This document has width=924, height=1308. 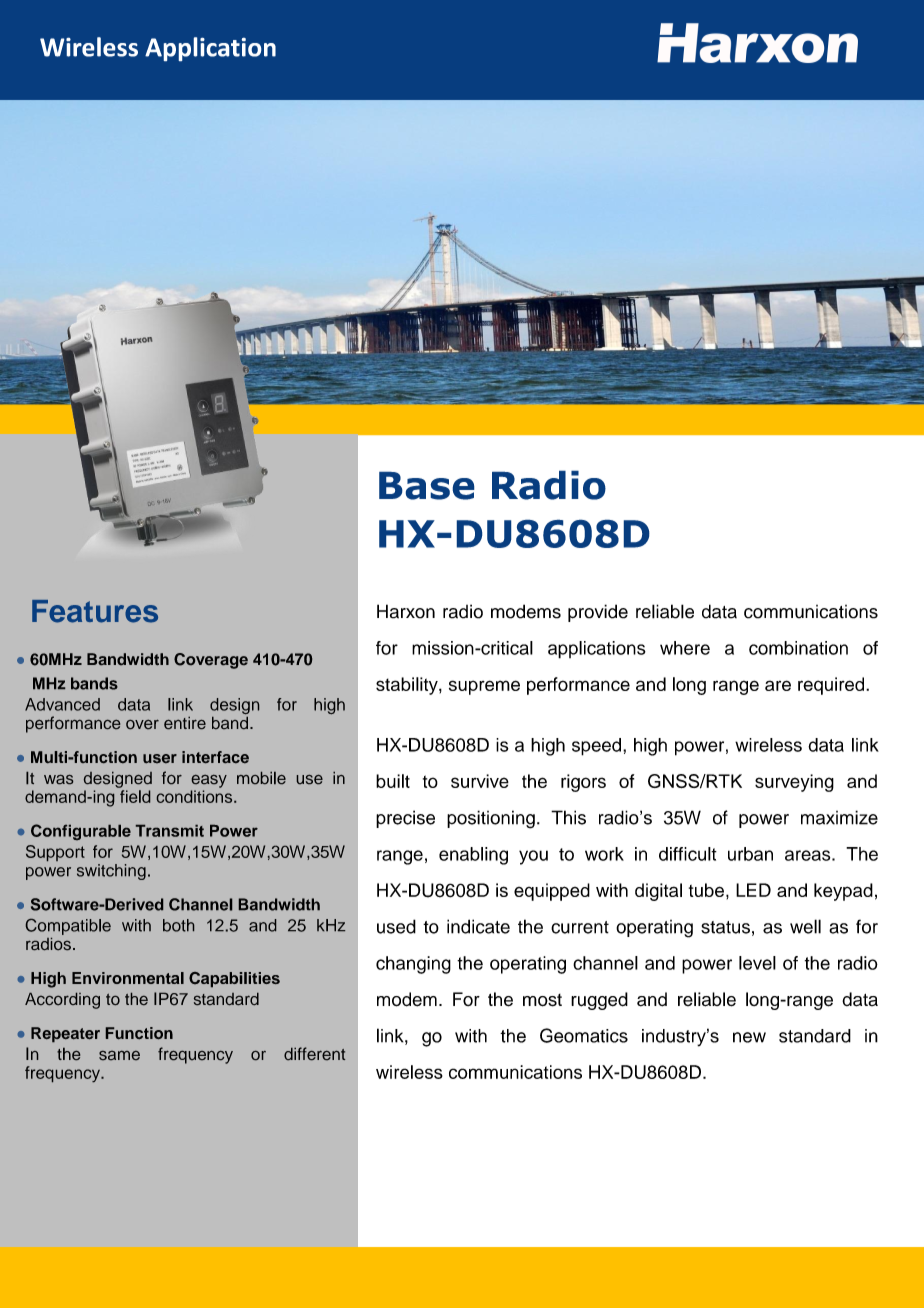 What do you see at coordinates (426, 486) in the document?
I see `Base` at bounding box center [426, 486].
